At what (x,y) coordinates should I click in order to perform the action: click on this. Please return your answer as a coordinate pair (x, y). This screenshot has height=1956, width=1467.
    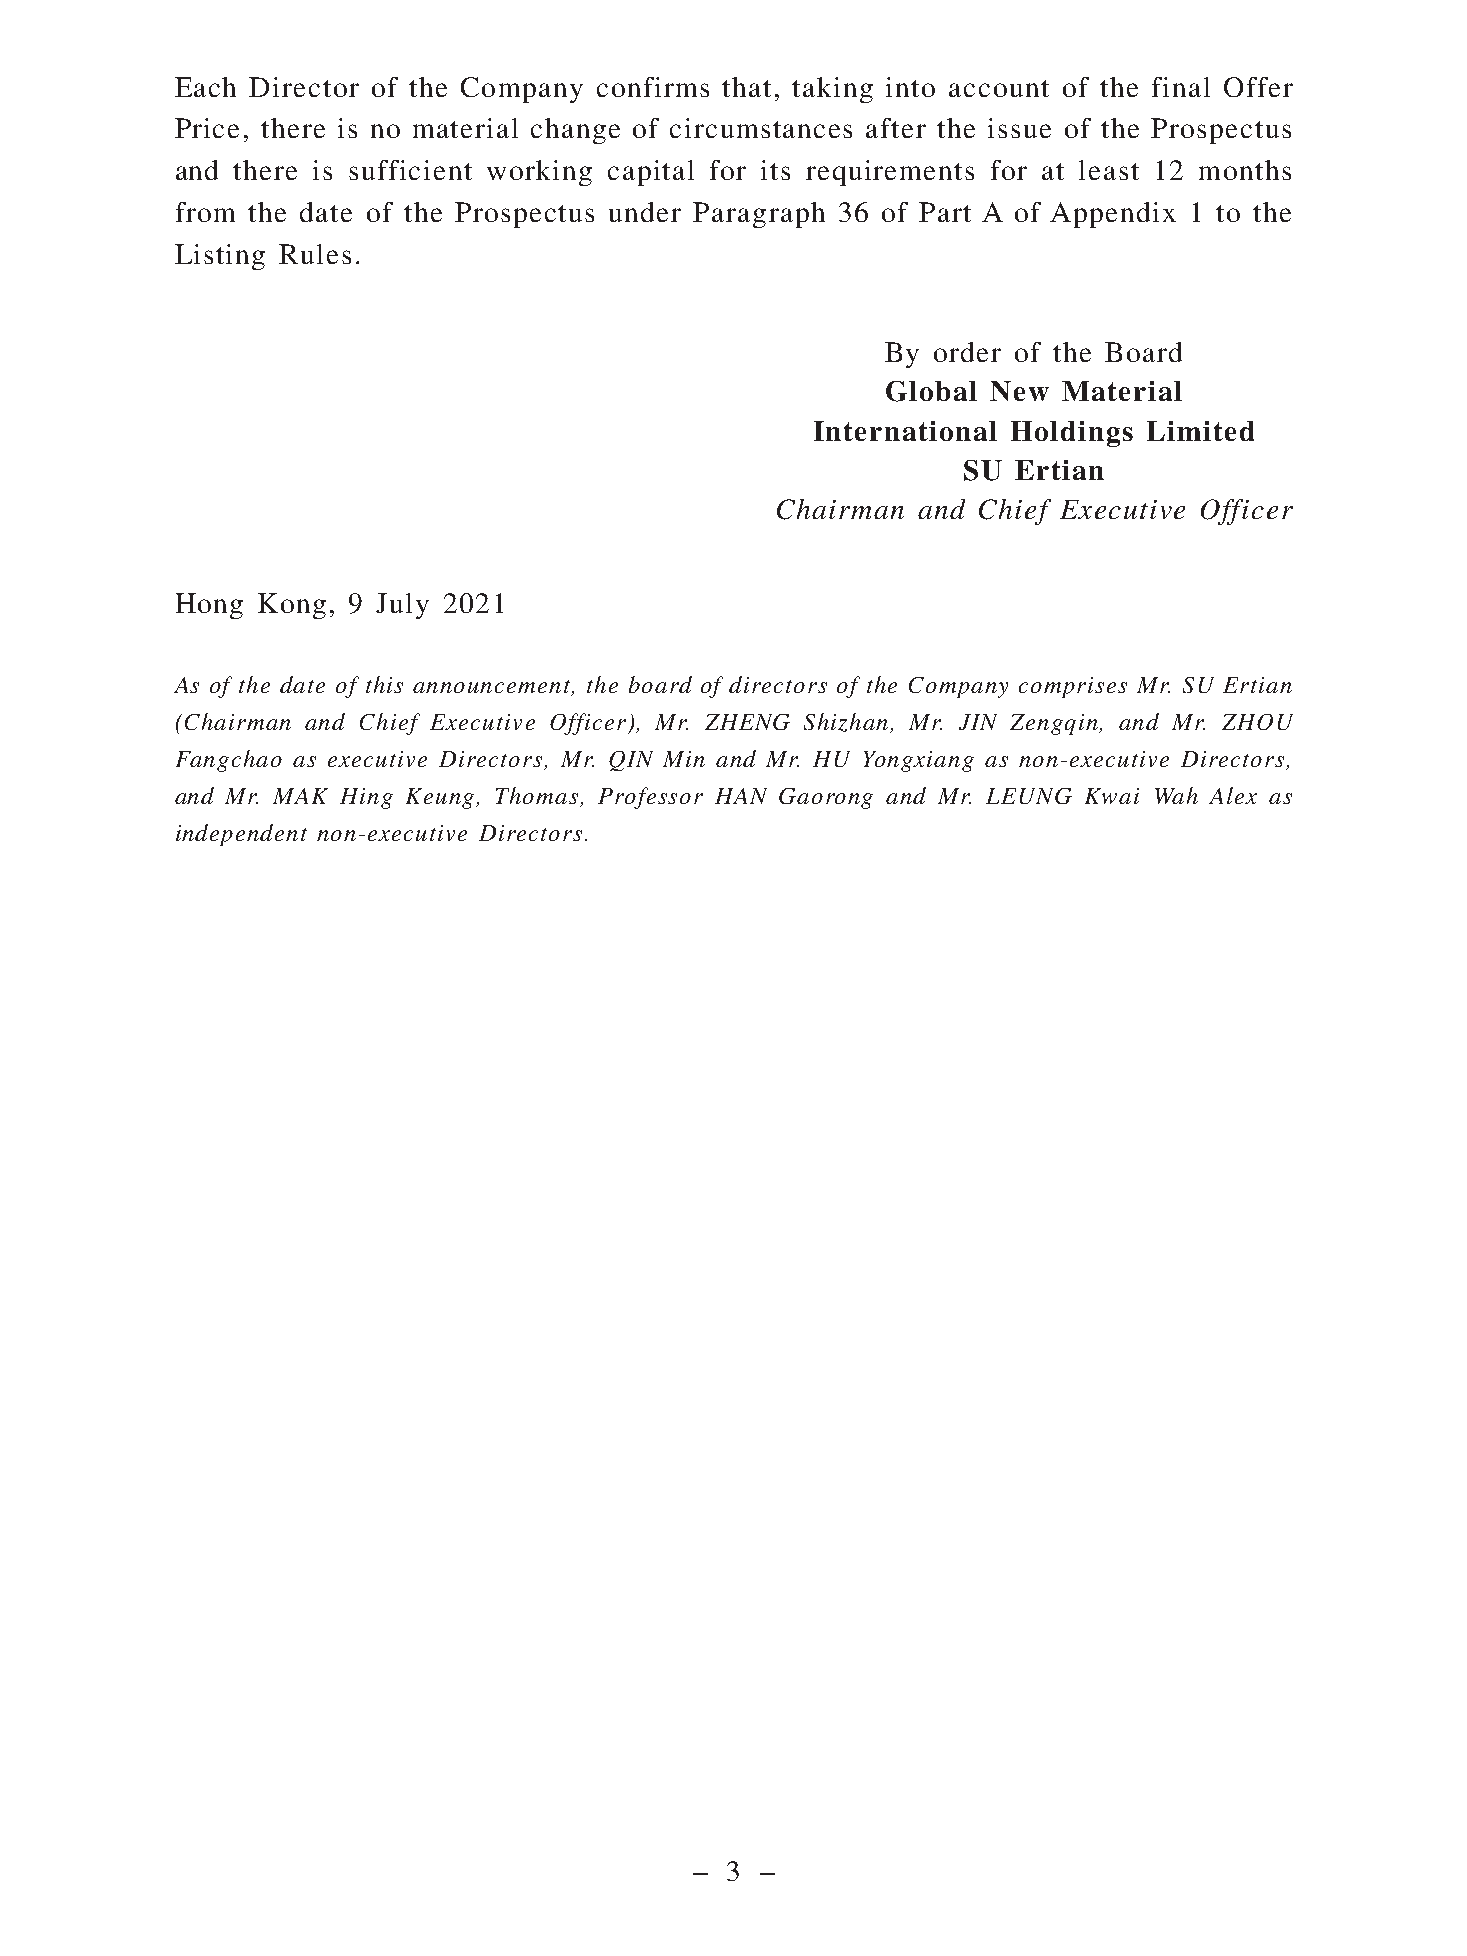
    Looking at the image, I should click on (384, 684).
